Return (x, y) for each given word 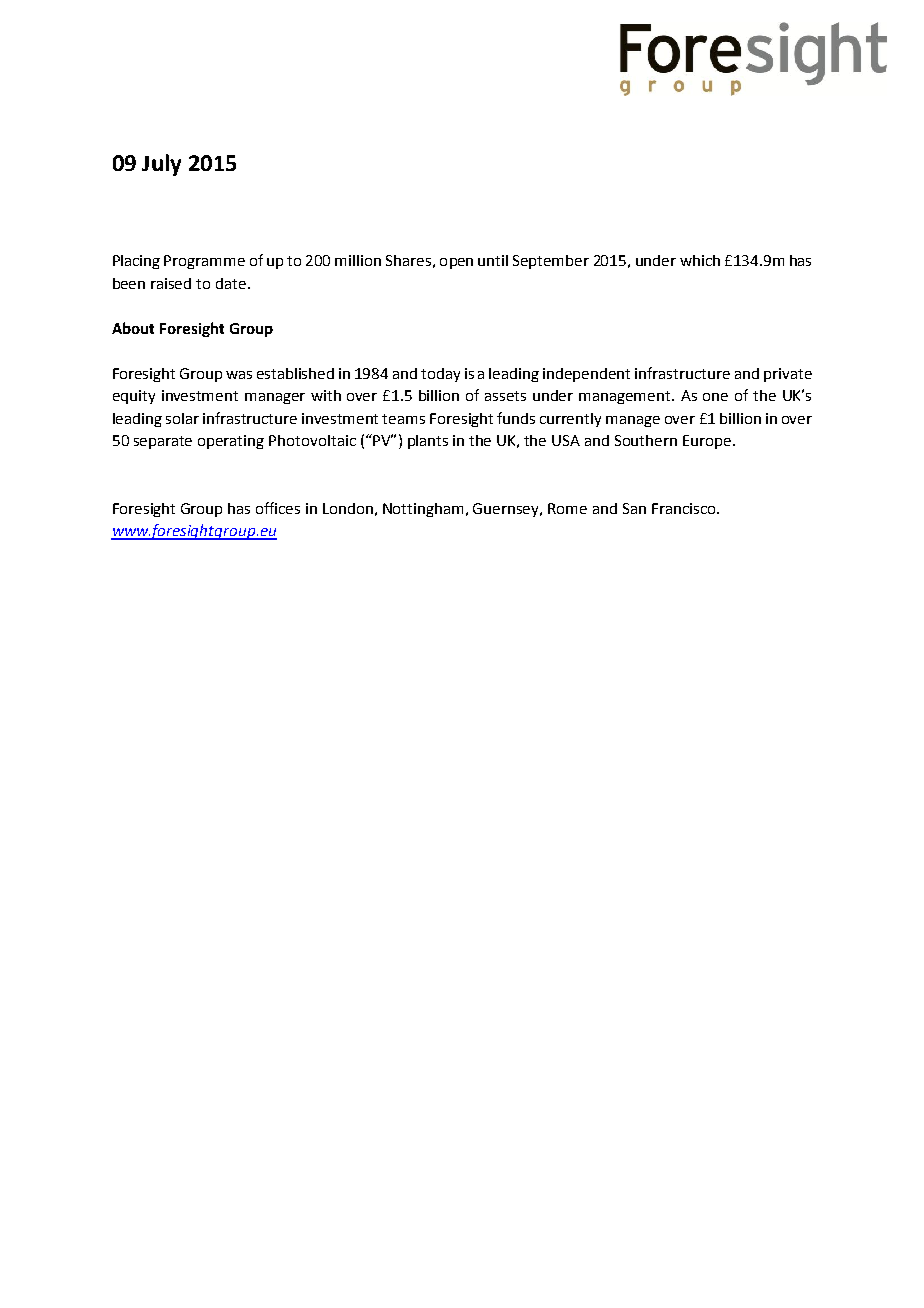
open (456, 263)
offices (278, 508)
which (700, 260)
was (239, 375)
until (493, 260)
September (551, 262)
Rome (567, 508)
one (715, 397)
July (161, 165)
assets (505, 396)
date (231, 283)
